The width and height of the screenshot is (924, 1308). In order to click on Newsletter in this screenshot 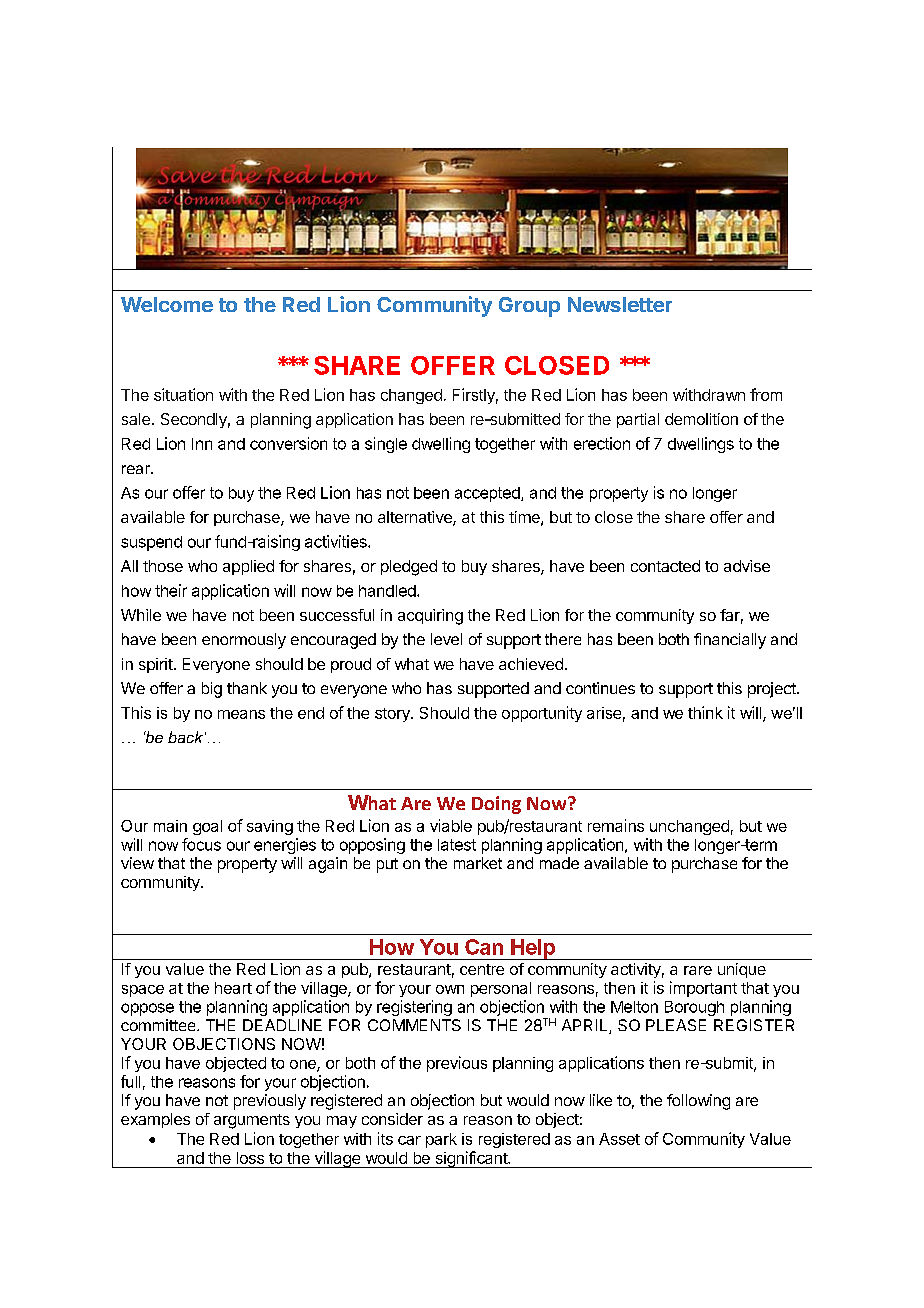, I will do `click(620, 304)`.
